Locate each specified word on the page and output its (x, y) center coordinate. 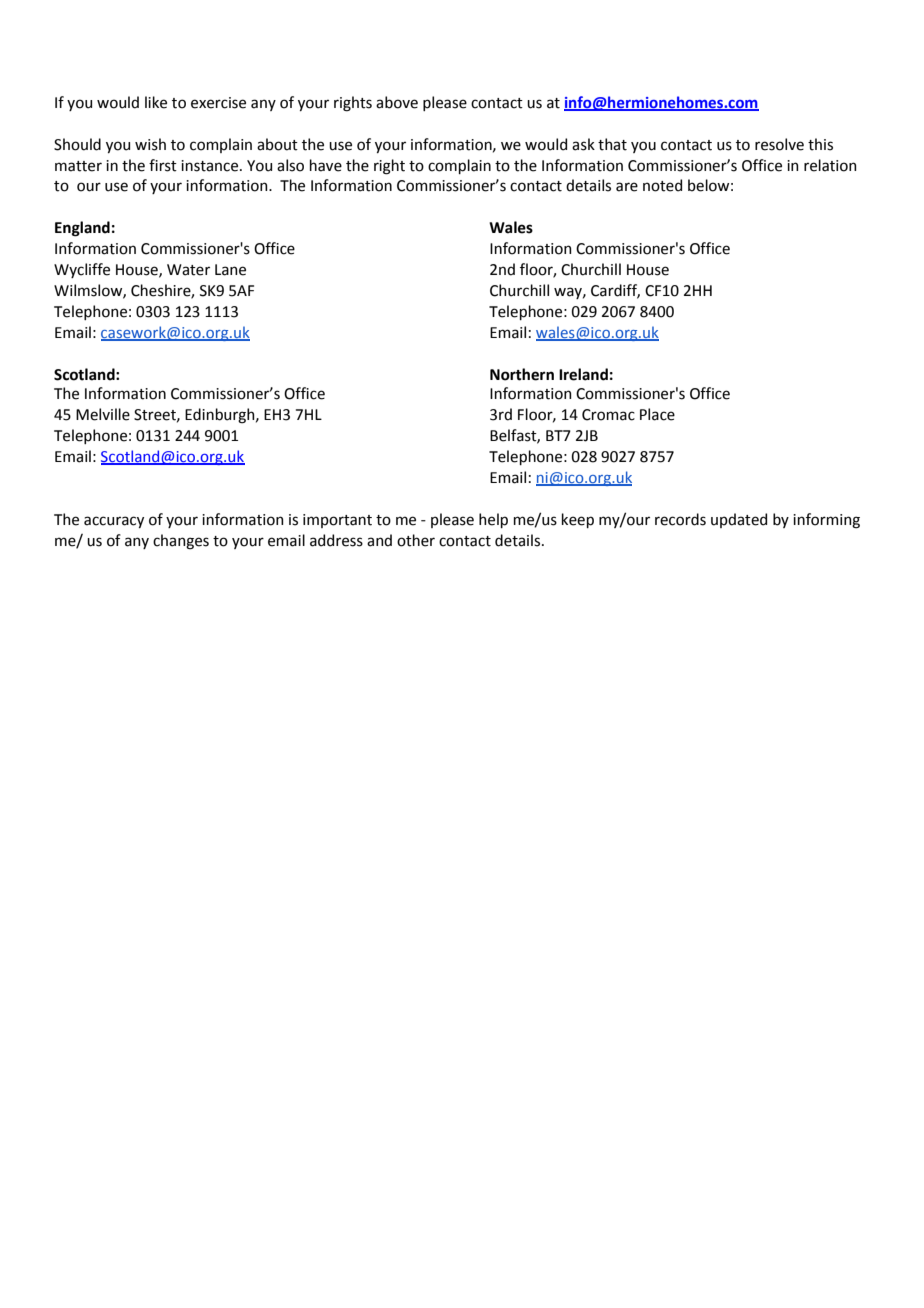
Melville (103, 414)
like (156, 102)
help (493, 520)
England (82, 229)
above (397, 102)
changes (181, 542)
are (627, 187)
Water (188, 270)
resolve (779, 144)
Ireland (583, 374)
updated (739, 520)
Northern (522, 374)
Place (657, 414)
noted (662, 185)
